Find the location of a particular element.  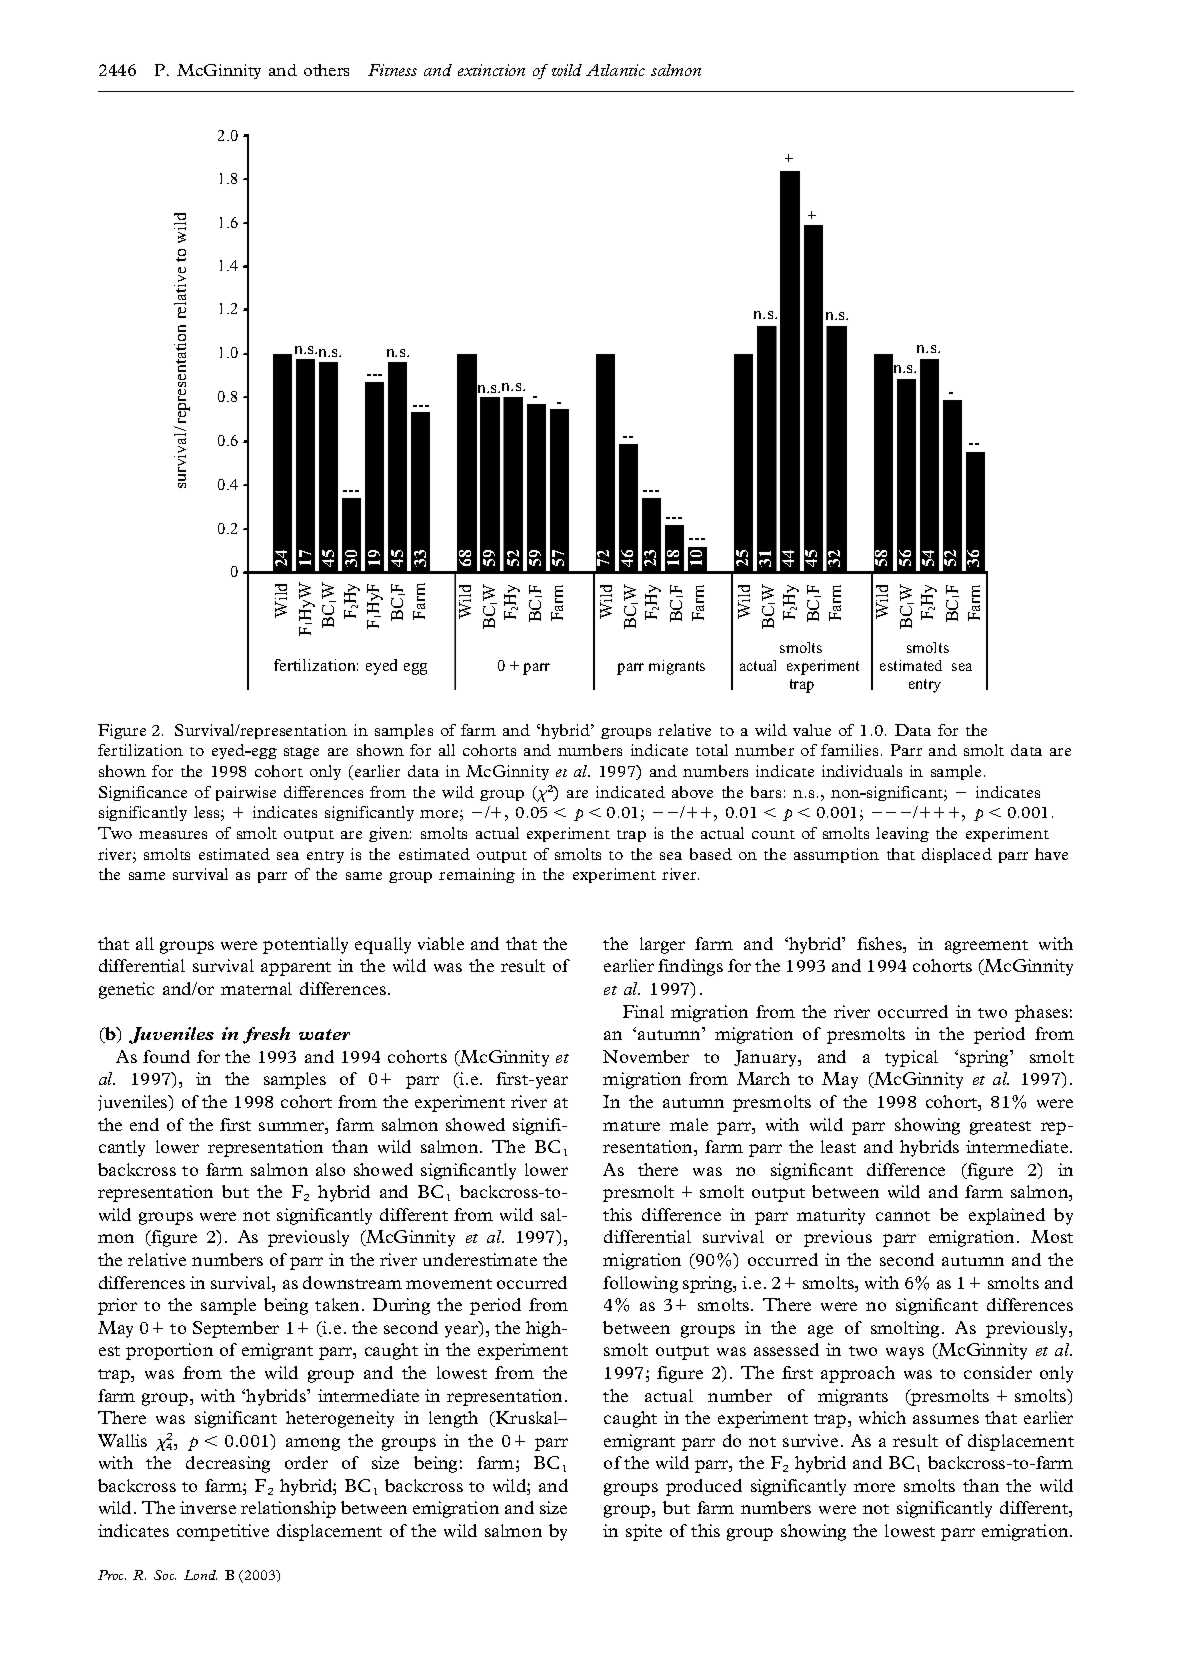

stage is located at coordinates (301, 753).
